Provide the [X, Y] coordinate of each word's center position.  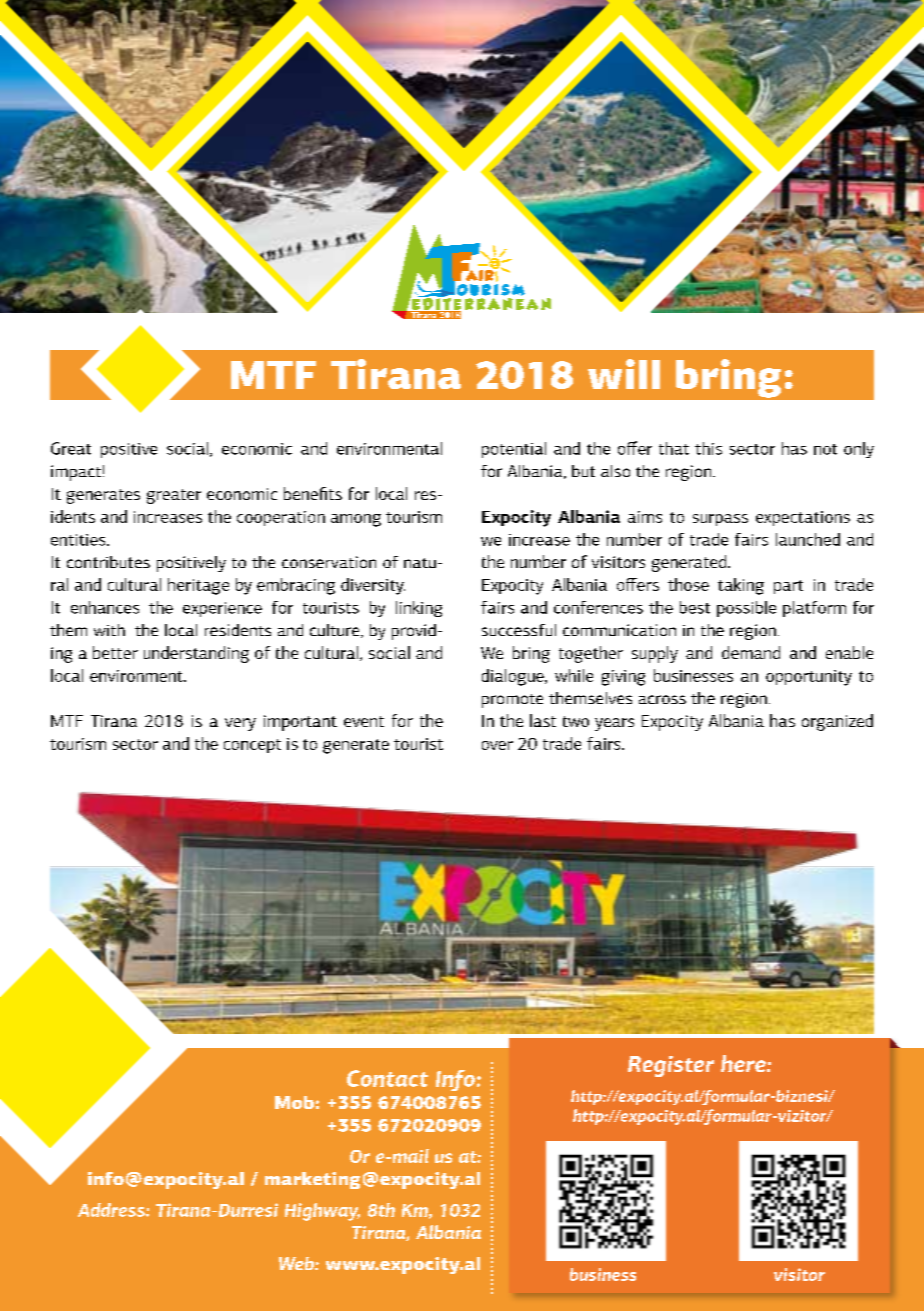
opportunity [809, 678]
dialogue [514, 677]
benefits [313, 493]
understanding [196, 654]
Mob [294, 1102]
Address [112, 1210]
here [744, 1063]
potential [514, 450]
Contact [387, 1078]
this [708, 448]
